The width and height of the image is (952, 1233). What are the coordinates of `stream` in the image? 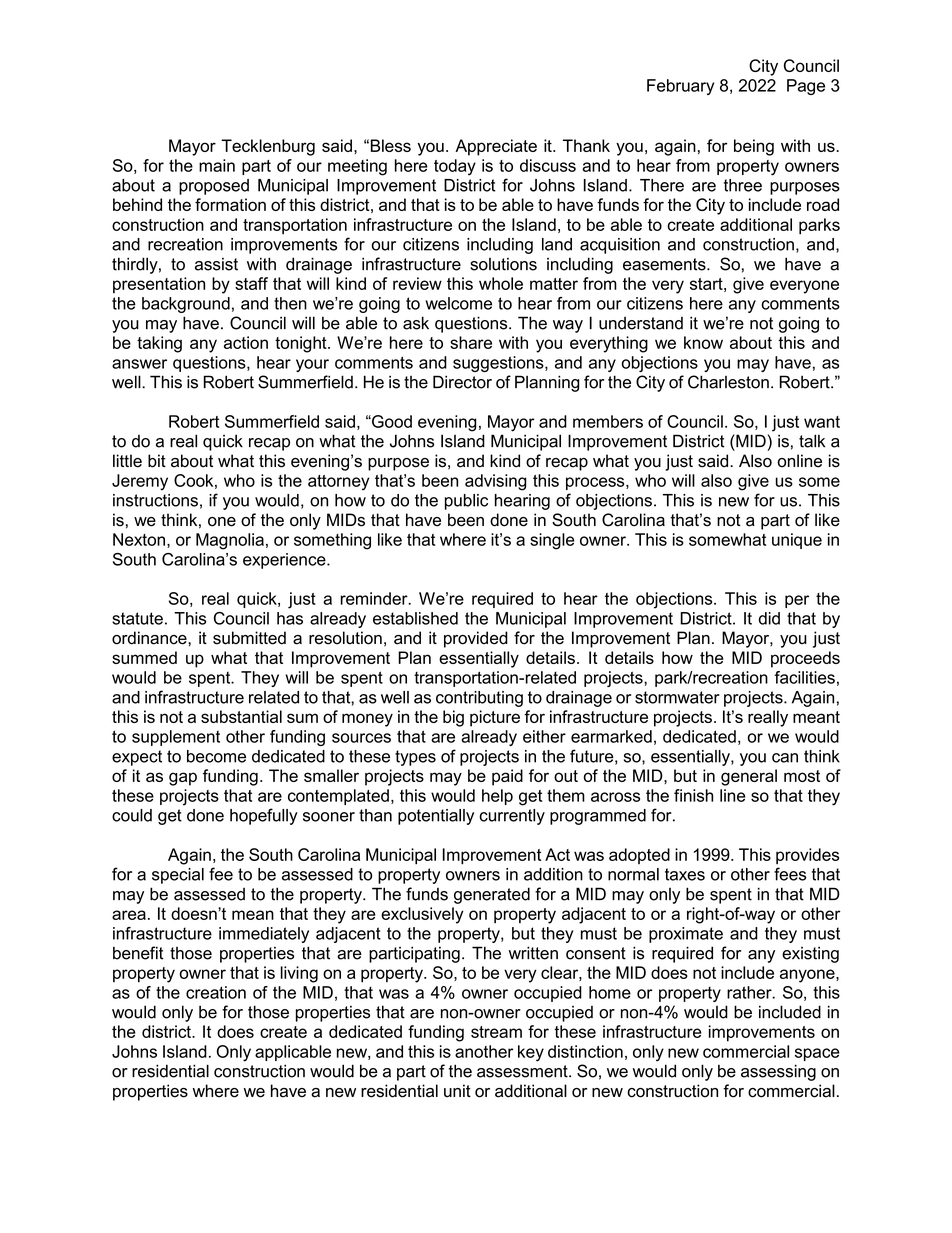 It's located at (496, 1032).
